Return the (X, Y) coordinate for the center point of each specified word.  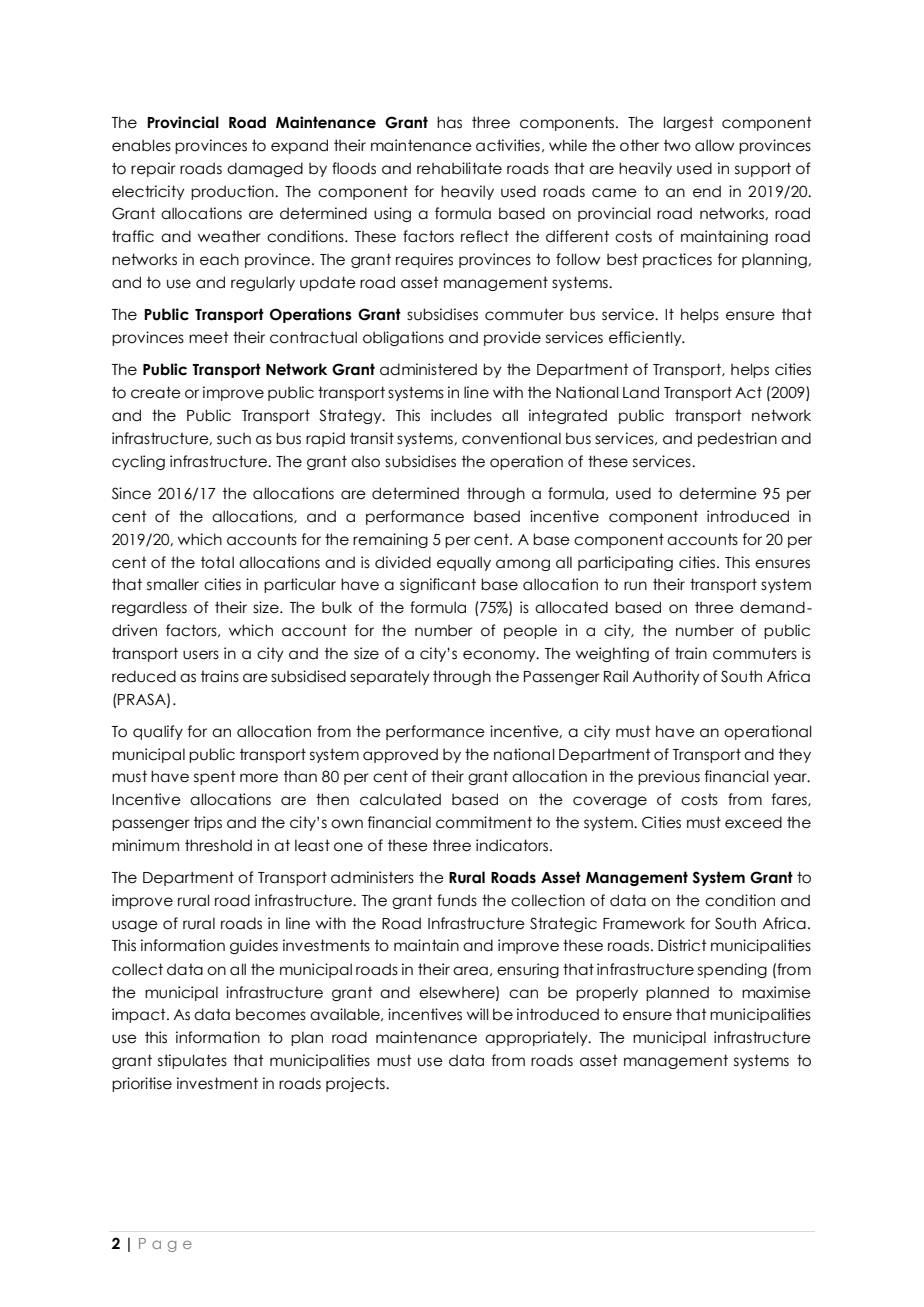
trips (208, 823)
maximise (776, 992)
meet (209, 338)
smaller (173, 584)
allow (715, 145)
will (477, 1014)
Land (641, 392)
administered (428, 369)
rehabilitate (459, 168)
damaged (265, 169)
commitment (484, 822)
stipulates (192, 1061)
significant (438, 585)
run (635, 586)
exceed (753, 822)
